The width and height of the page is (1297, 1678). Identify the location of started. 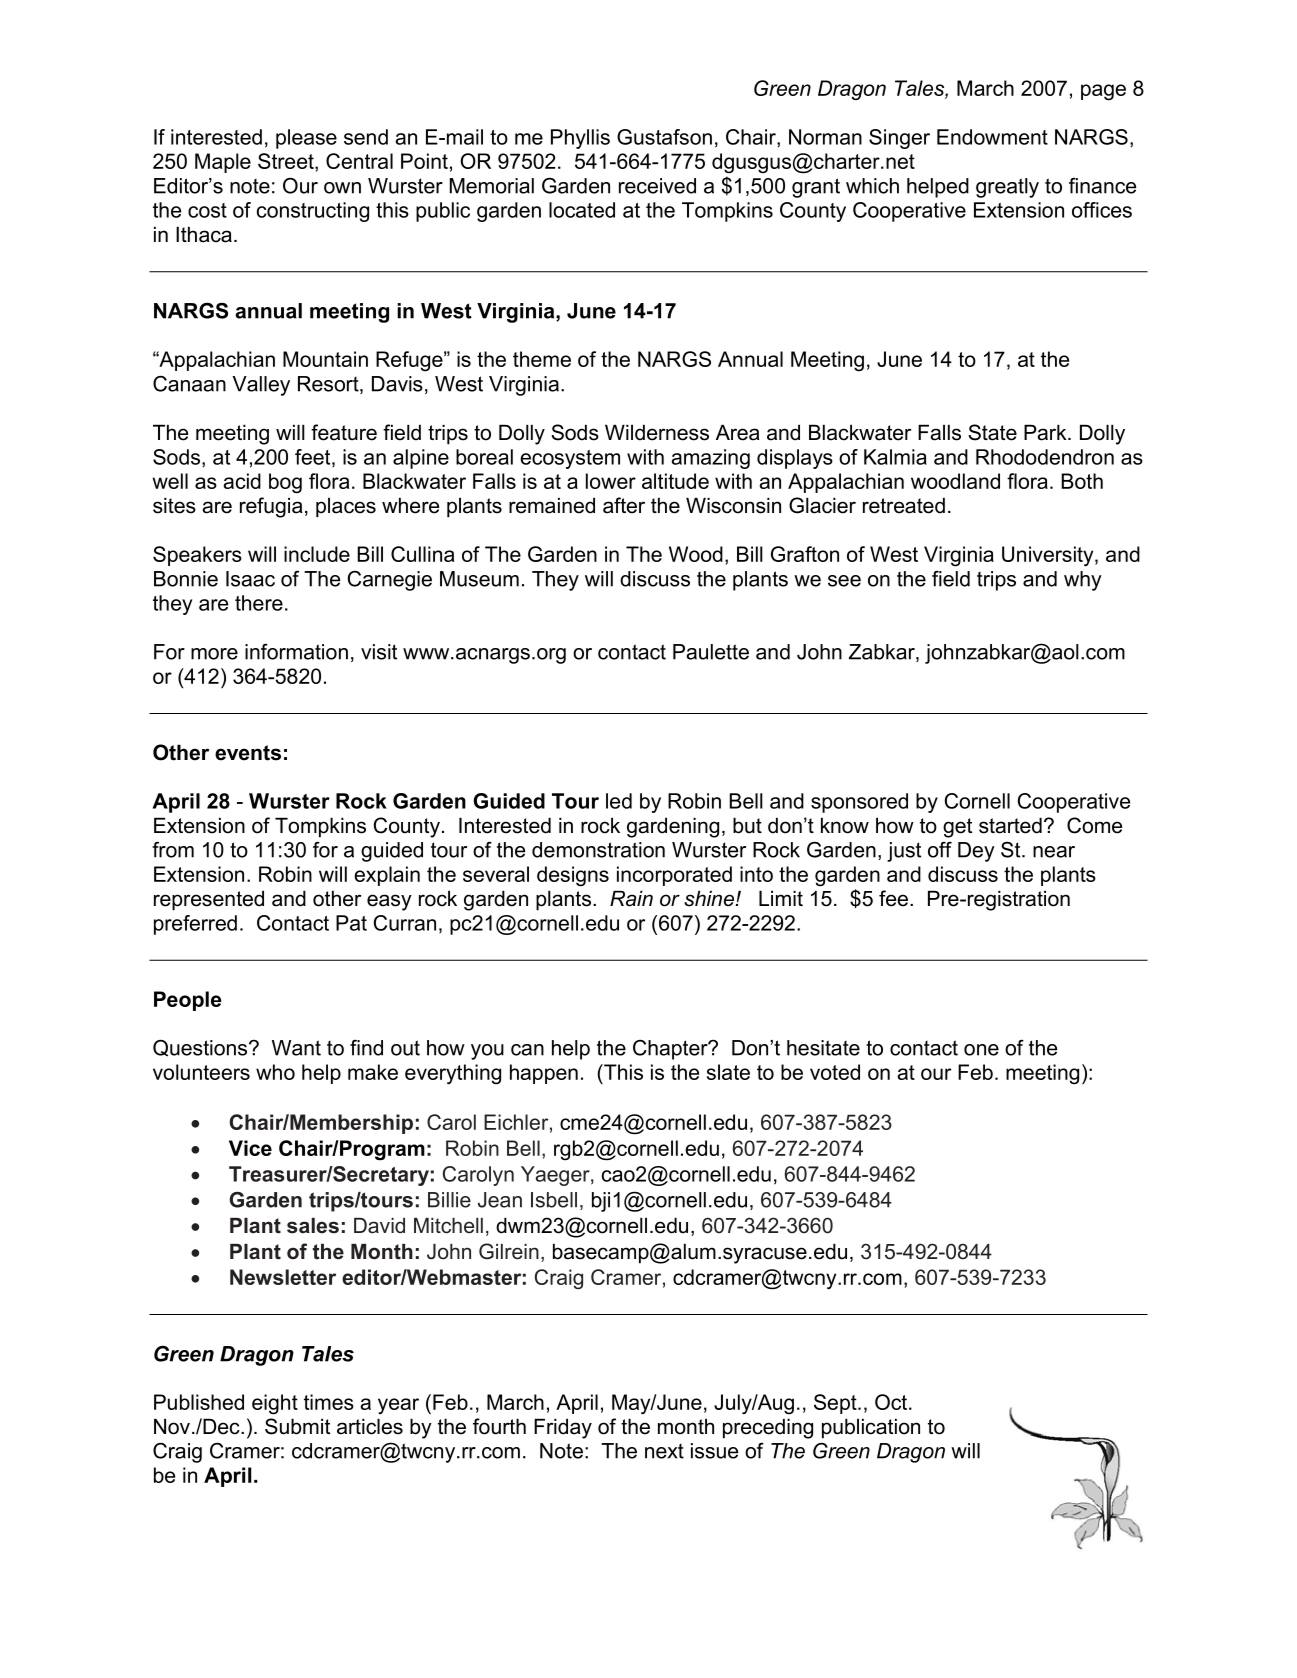
(1010, 825).
